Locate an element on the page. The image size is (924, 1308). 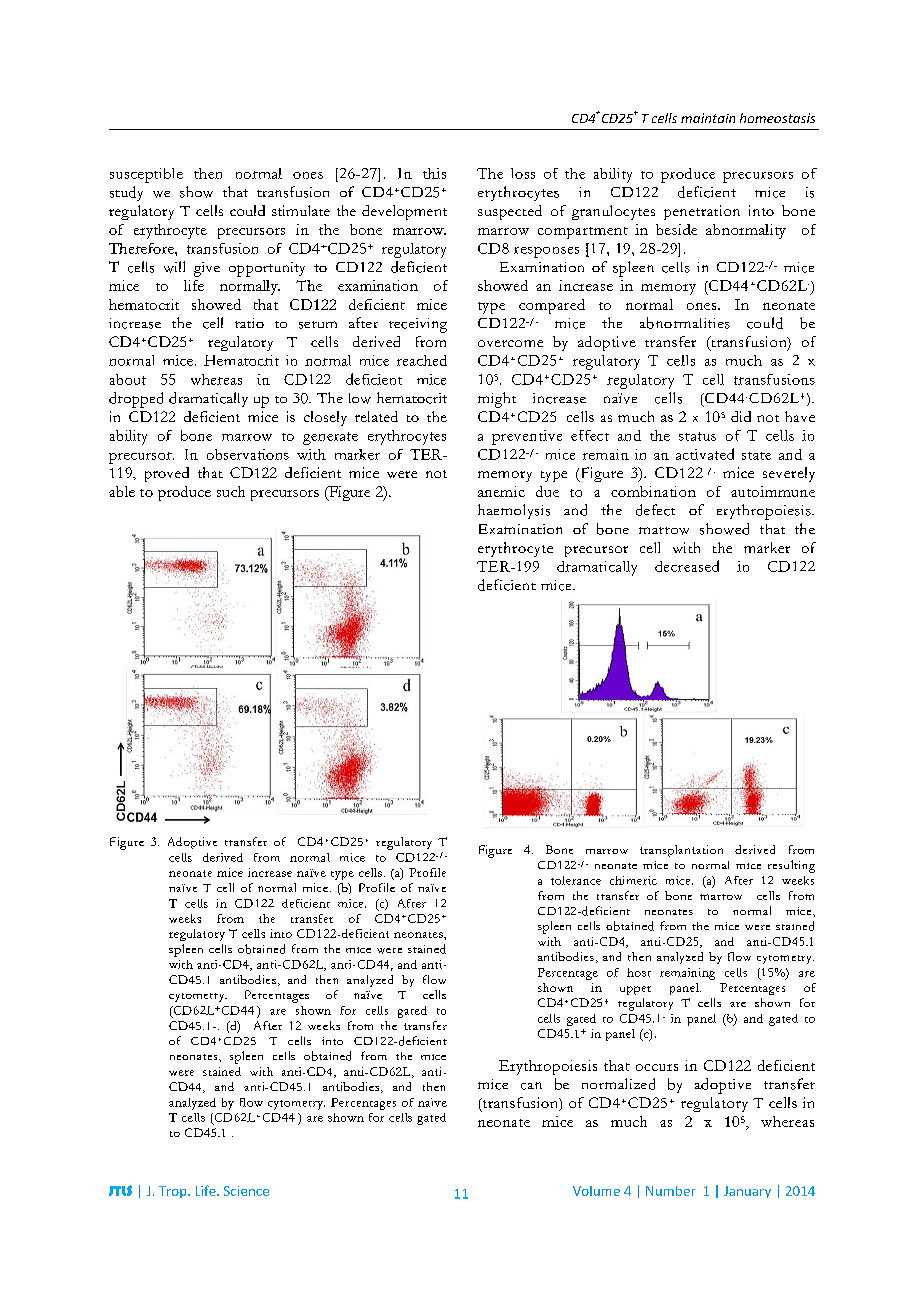
can is located at coordinates (531, 1086).
